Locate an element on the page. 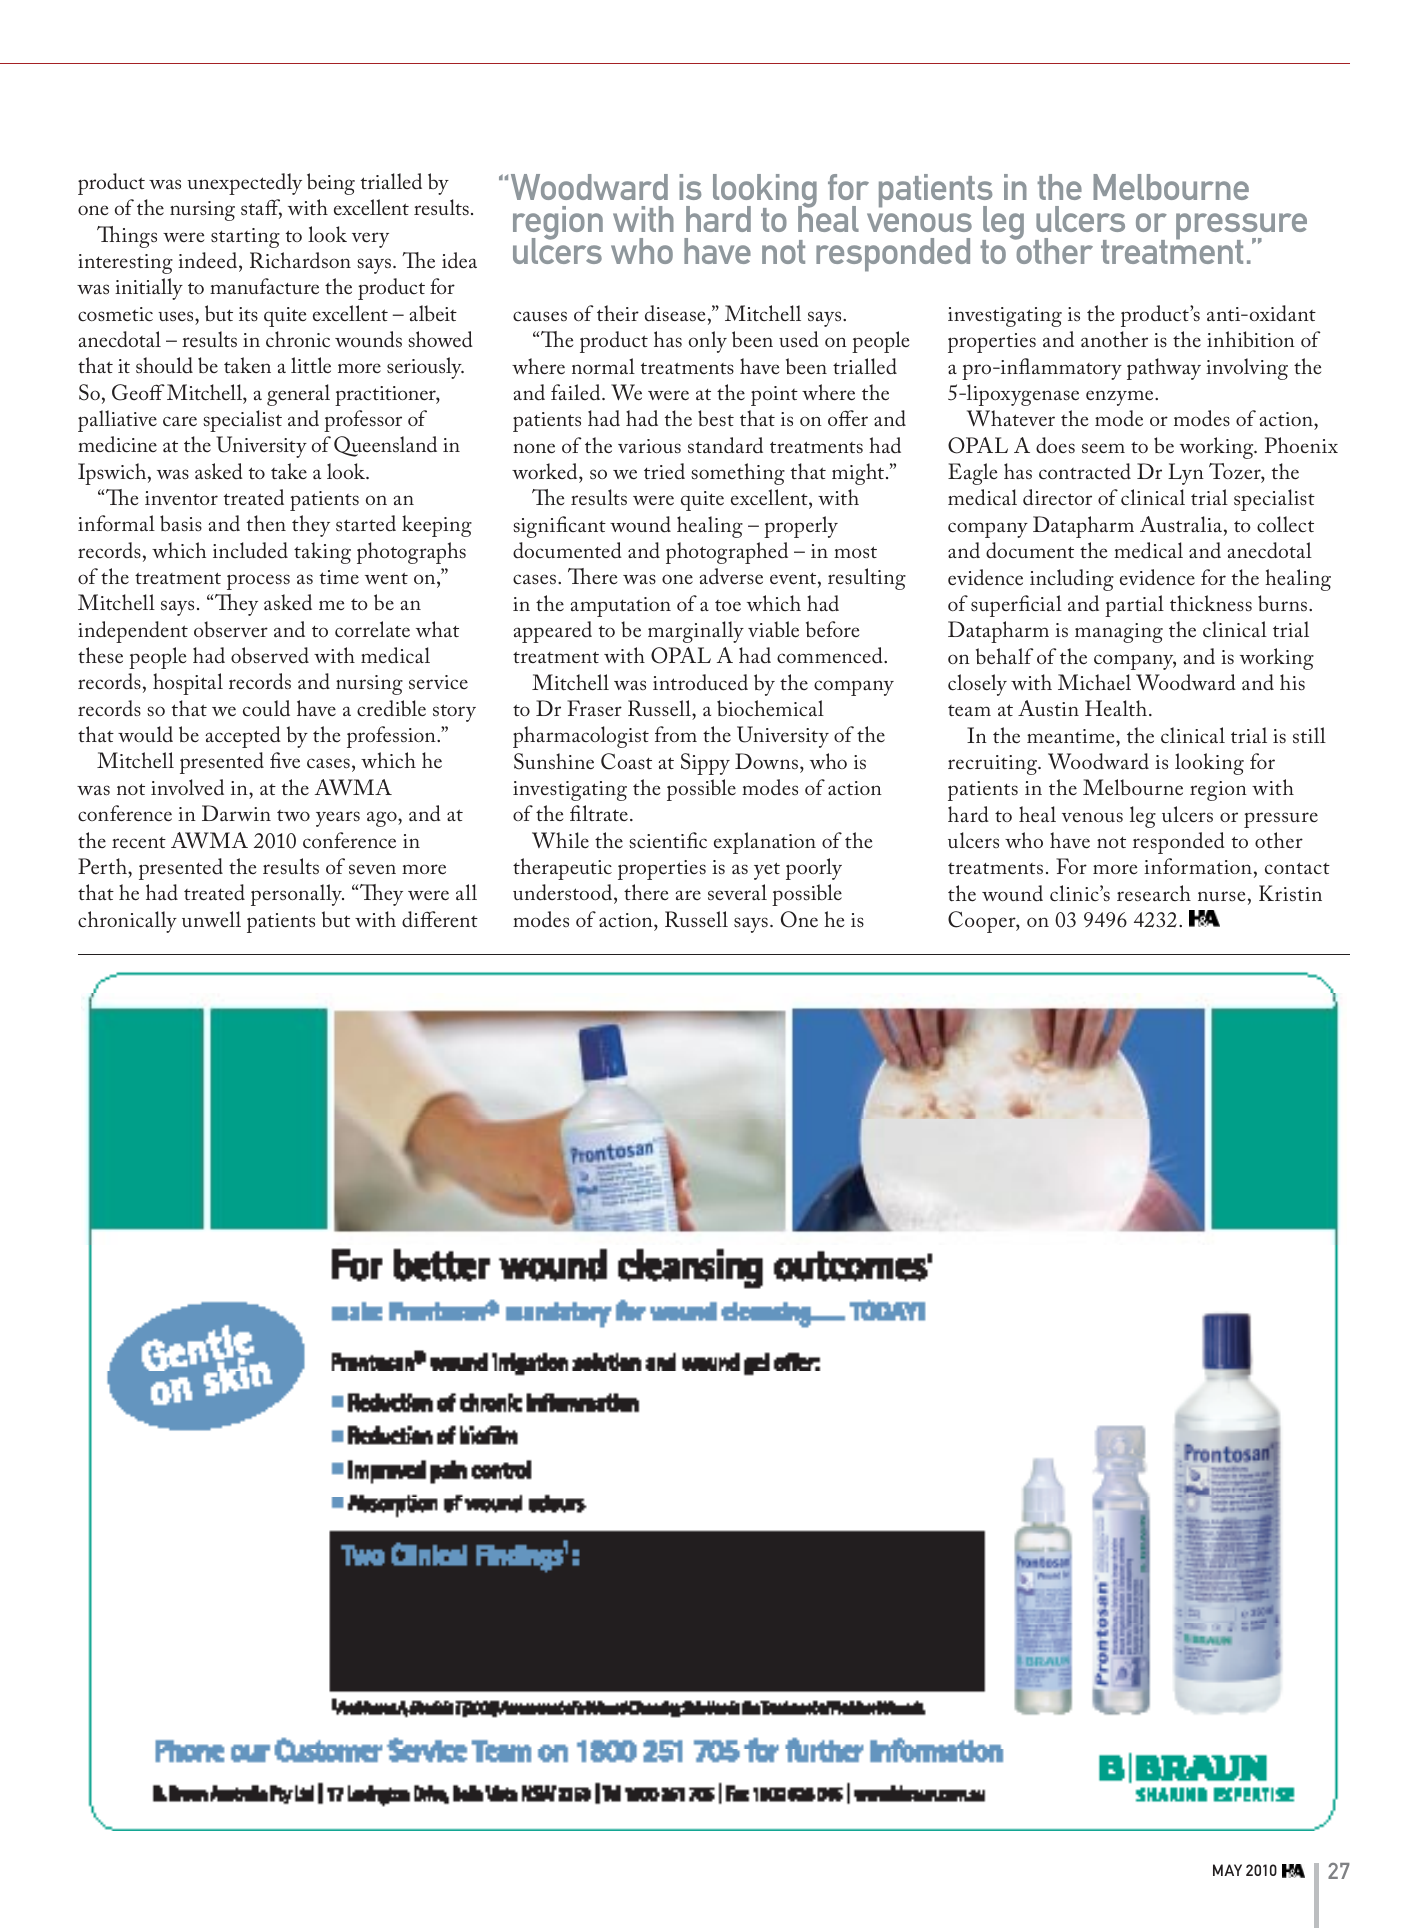  unwell is located at coordinates (211, 919).
